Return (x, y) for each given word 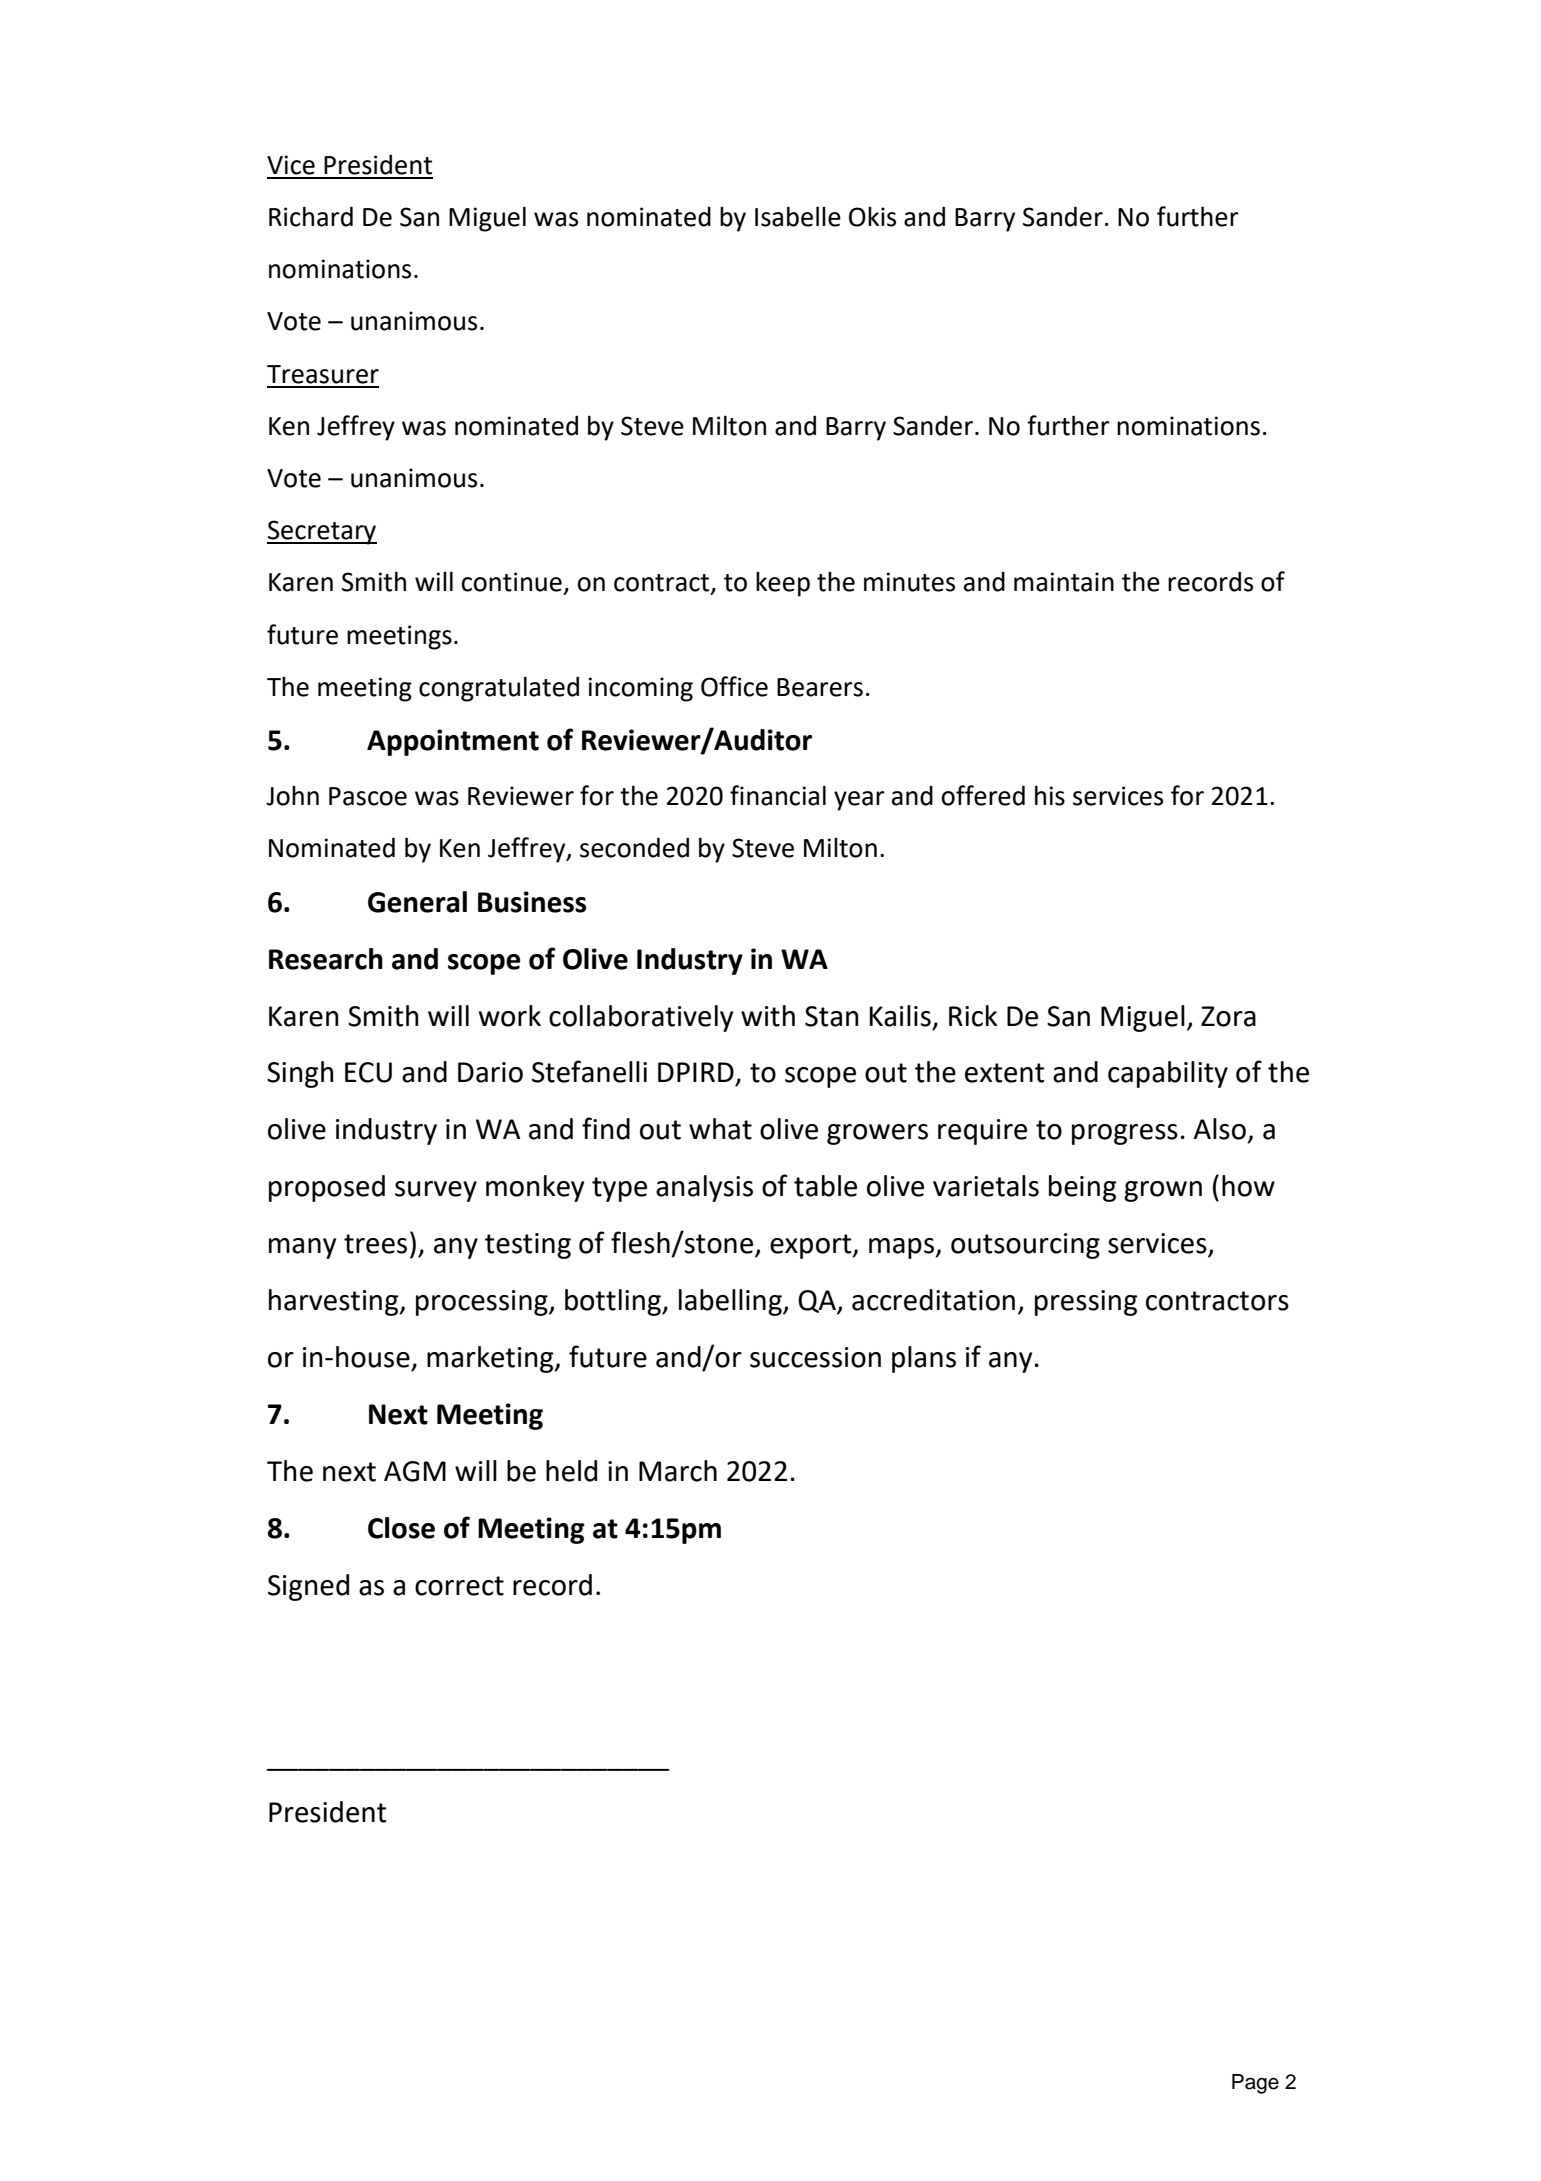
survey (436, 1191)
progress (1125, 1134)
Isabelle (798, 216)
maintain (1064, 582)
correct (459, 1586)
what (720, 1129)
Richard (311, 216)
